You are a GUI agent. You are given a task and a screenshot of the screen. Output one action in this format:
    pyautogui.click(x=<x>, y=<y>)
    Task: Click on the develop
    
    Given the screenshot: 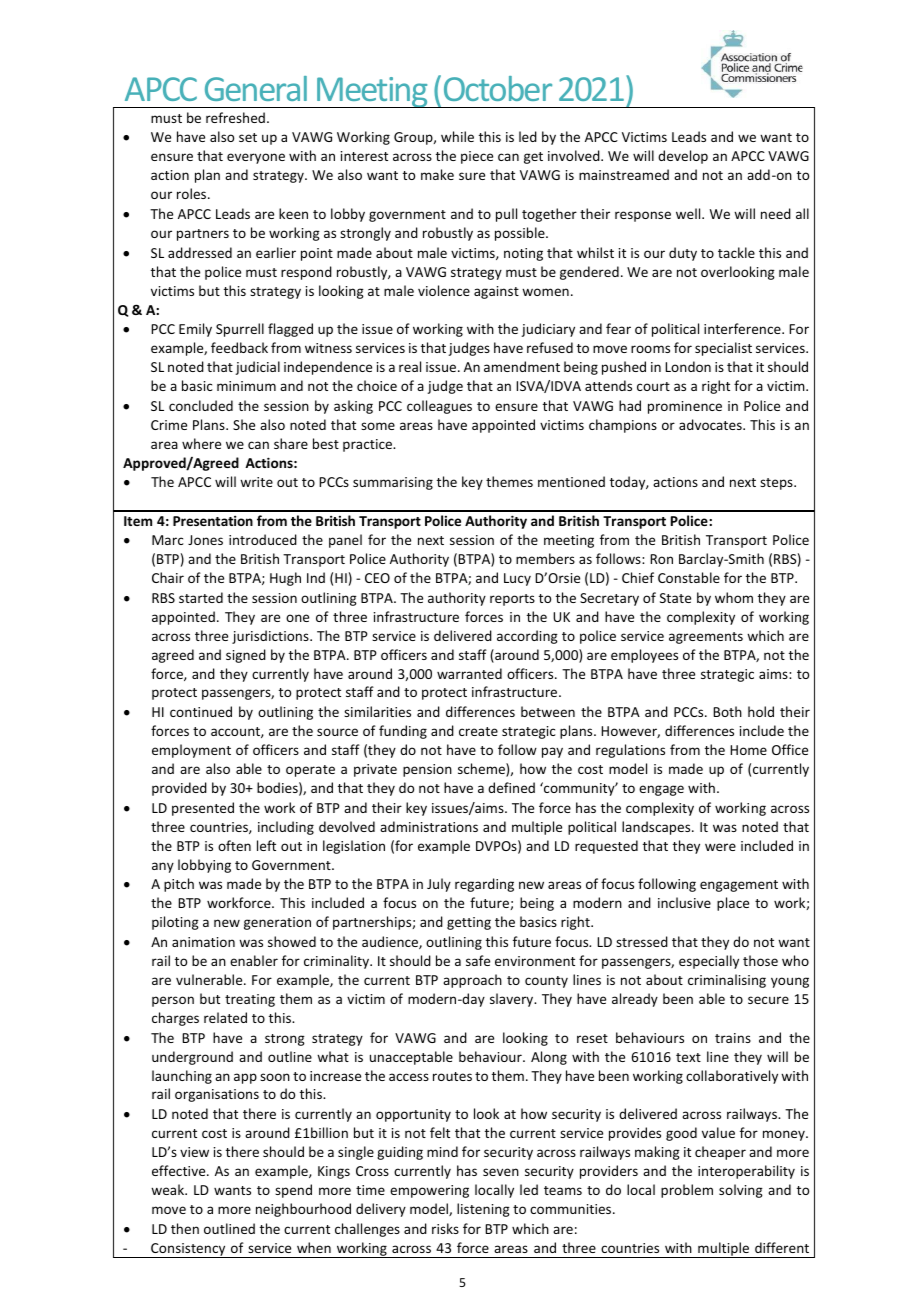 What is the action you would take?
    pyautogui.click(x=683, y=157)
